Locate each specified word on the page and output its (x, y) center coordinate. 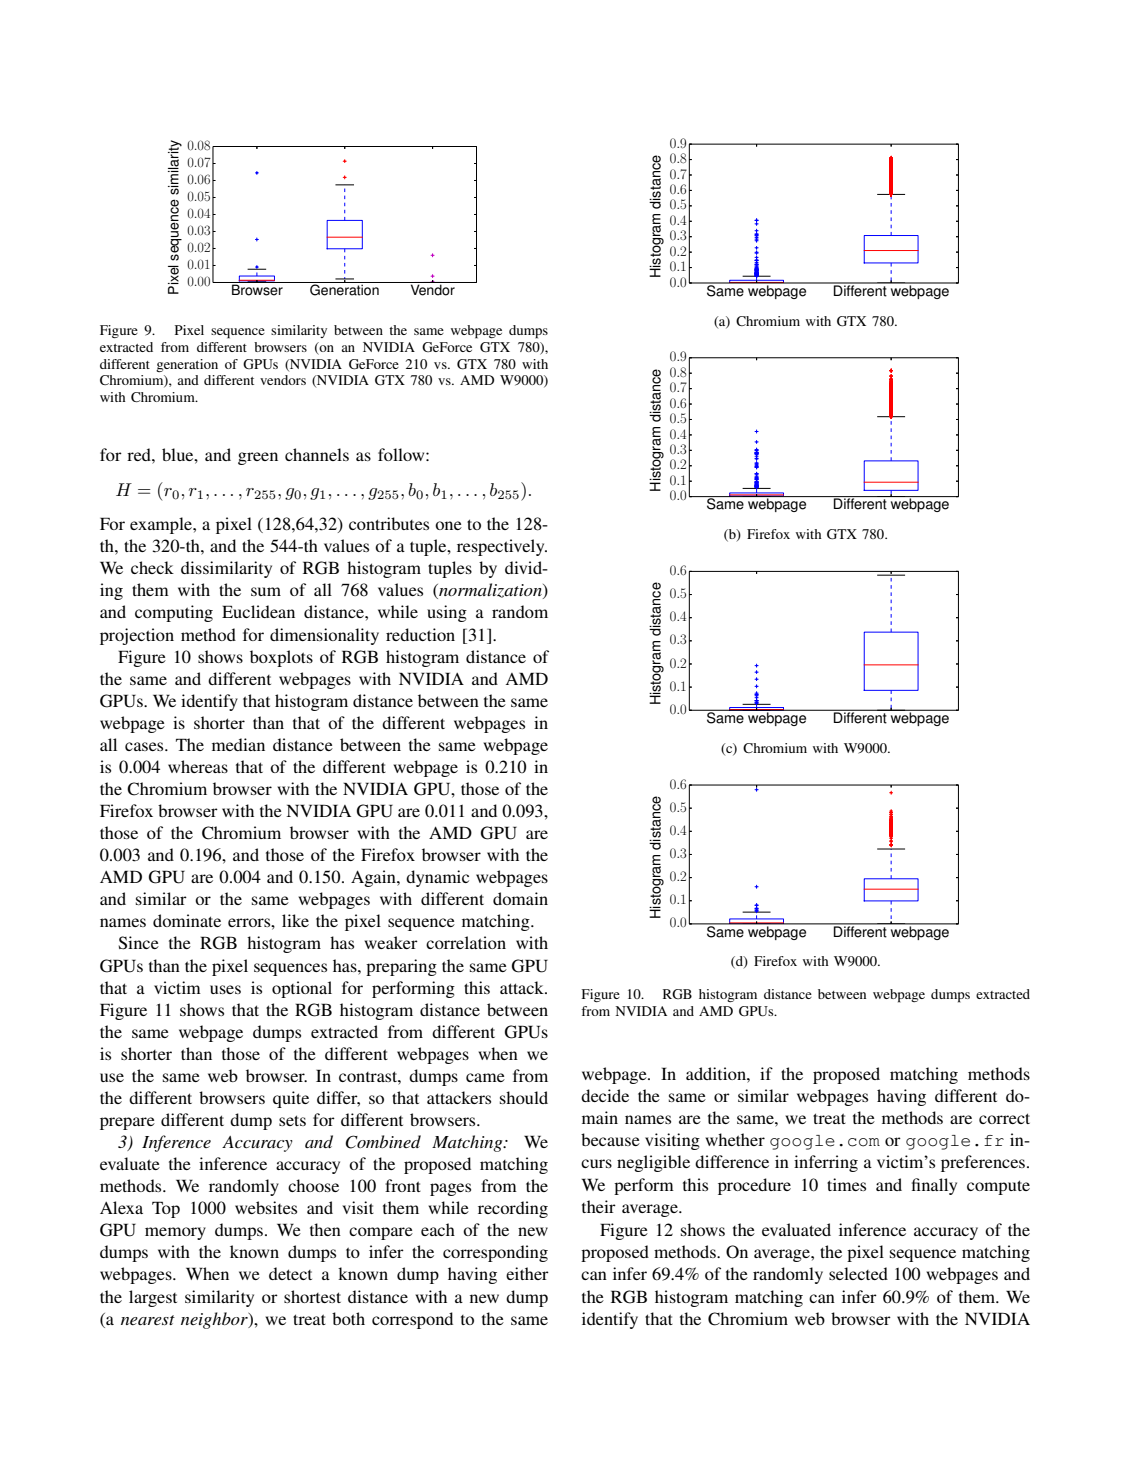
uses (225, 989)
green (258, 458)
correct (1004, 1118)
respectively (502, 547)
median (238, 744)
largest (153, 1298)
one (448, 525)
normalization (490, 591)
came (485, 1077)
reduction (420, 634)
